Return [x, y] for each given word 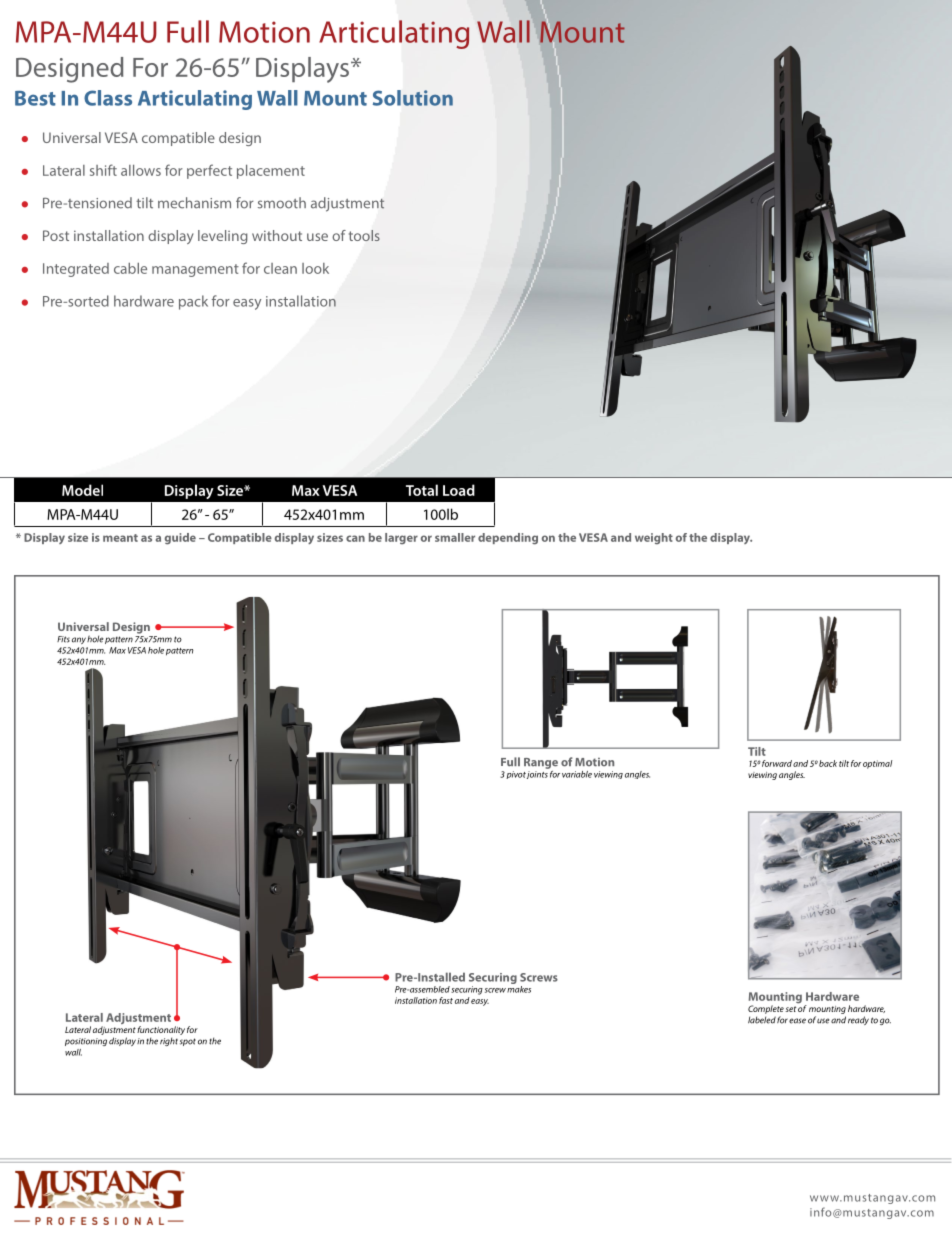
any [79, 640]
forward [777, 763]
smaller [455, 537]
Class [108, 98]
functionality [161, 1032]
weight [654, 539]
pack [193, 302]
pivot [516, 775]
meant [120, 538]
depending [508, 539]
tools [364, 235]
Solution [413, 98]
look [315, 268]
